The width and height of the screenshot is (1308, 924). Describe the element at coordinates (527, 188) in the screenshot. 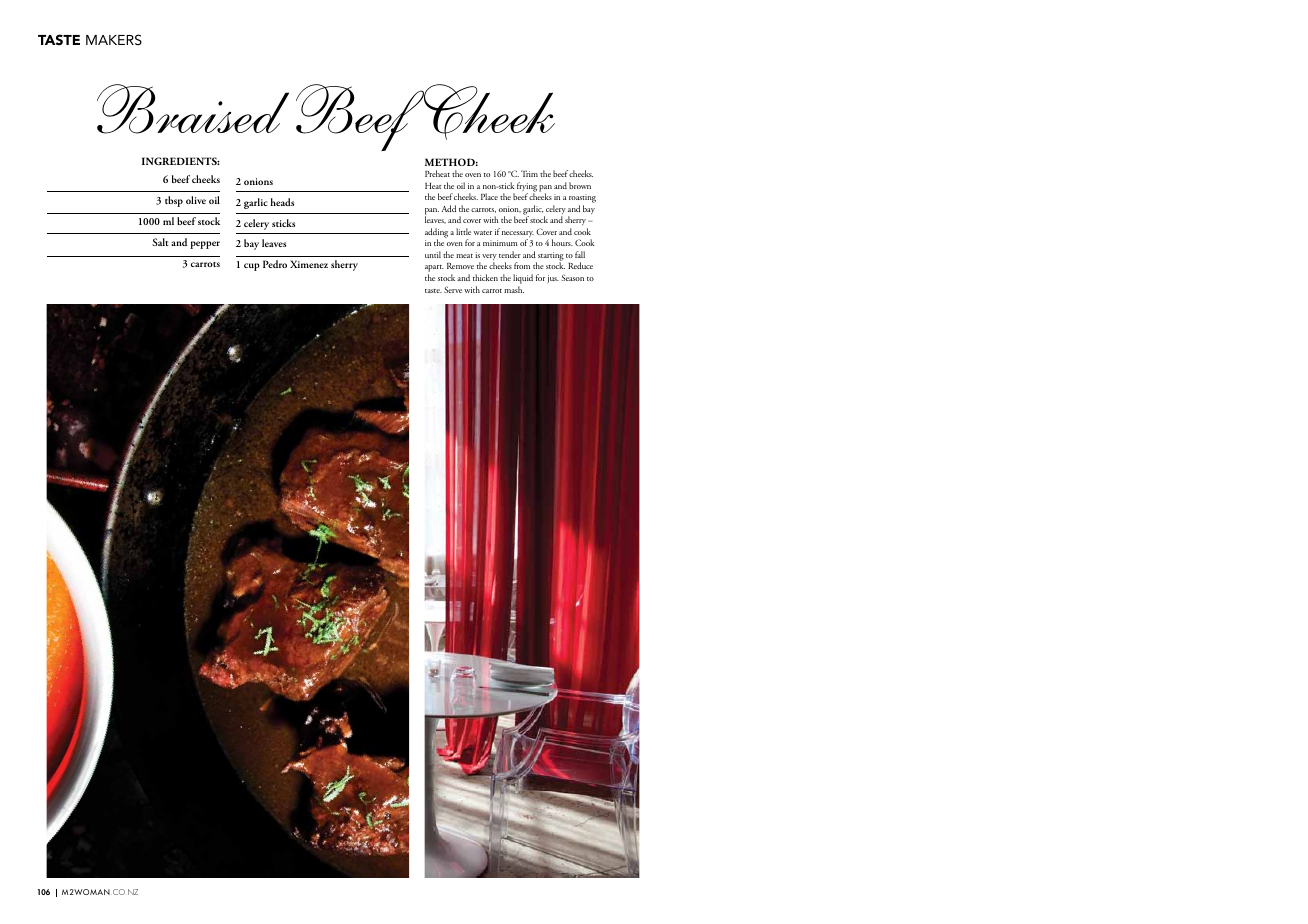

I see `frying` at that location.
